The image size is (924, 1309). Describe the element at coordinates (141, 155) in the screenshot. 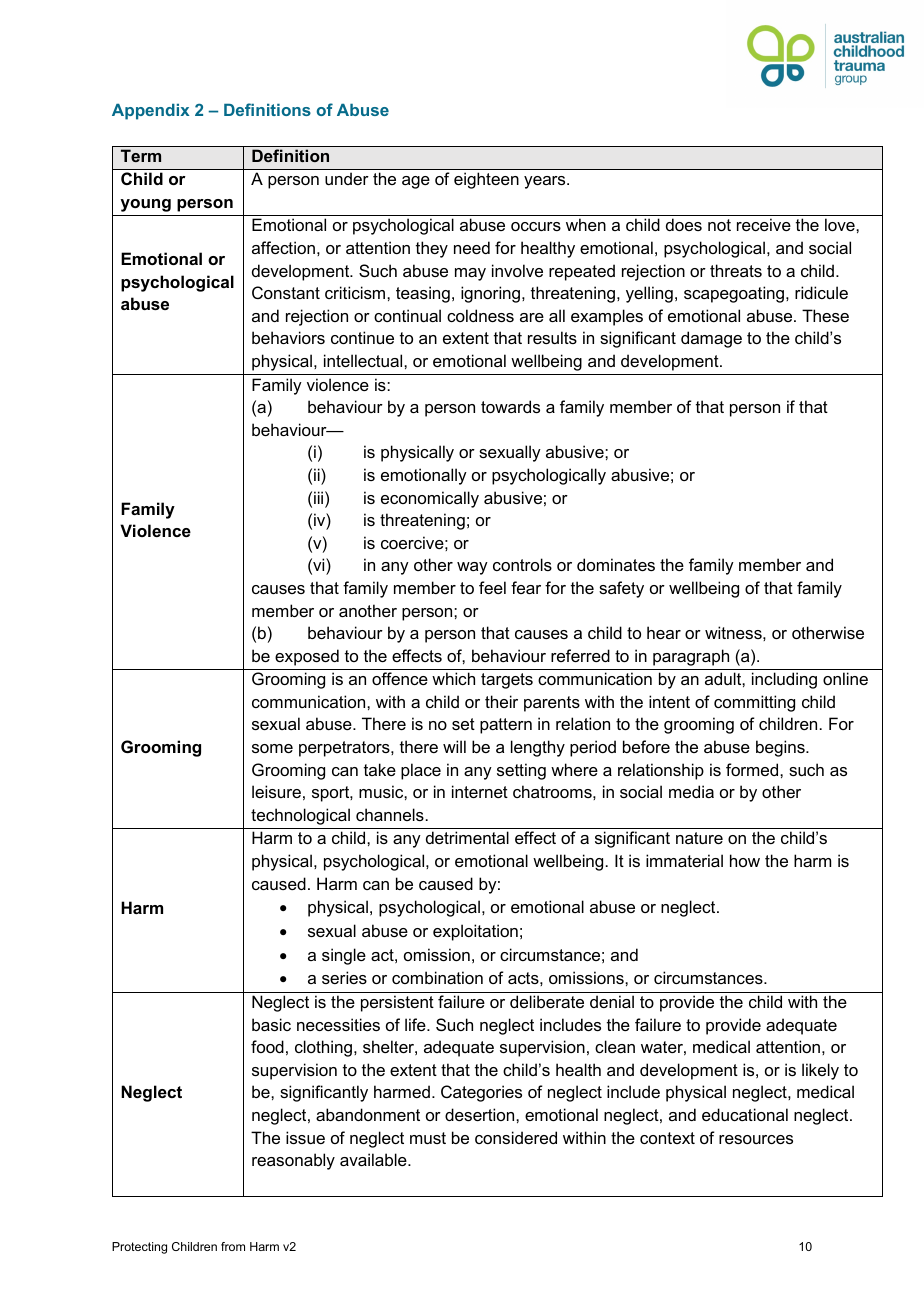

I see `Term` at that location.
